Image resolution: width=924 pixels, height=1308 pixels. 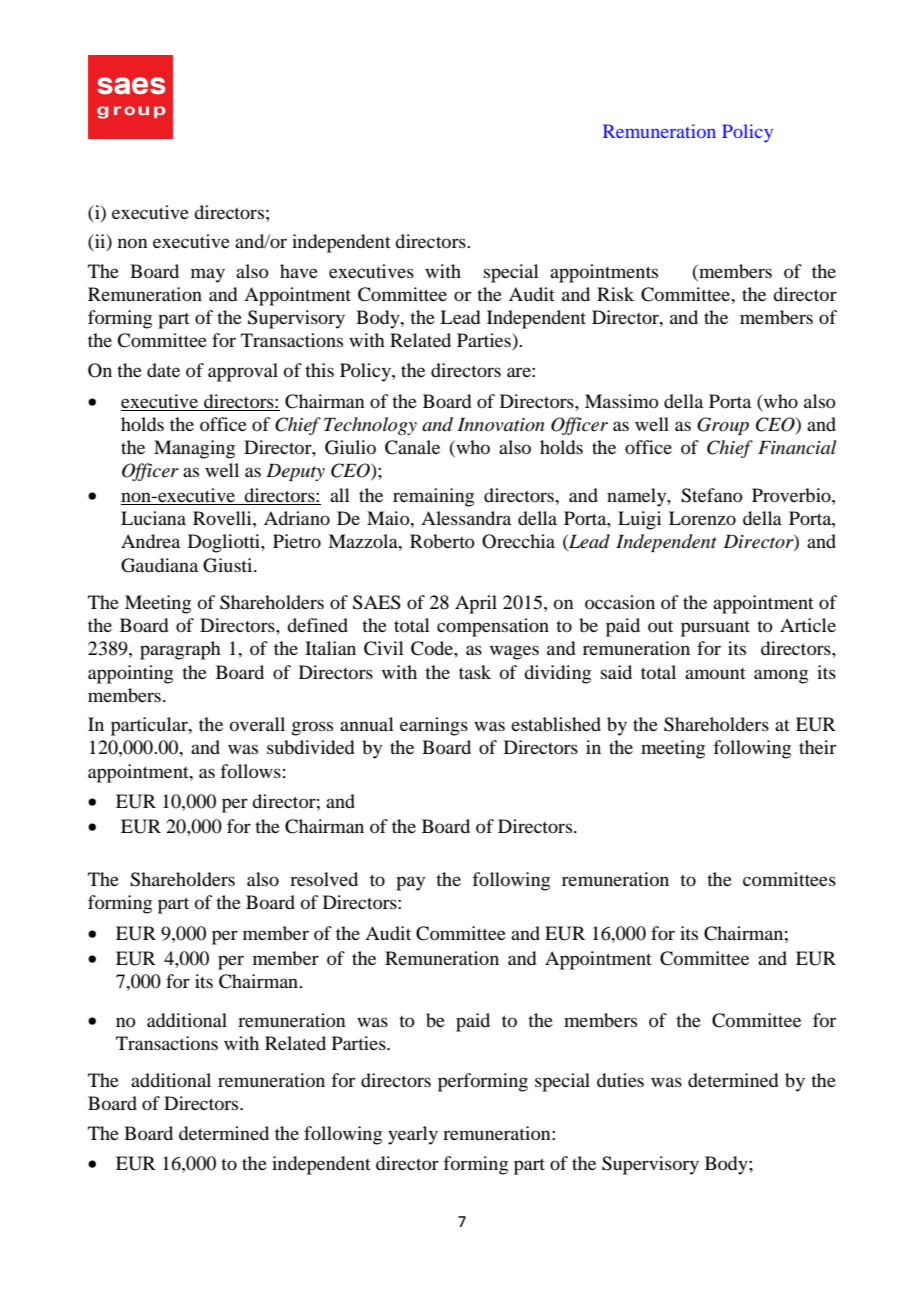 I want to click on duties, so click(x=620, y=1080).
